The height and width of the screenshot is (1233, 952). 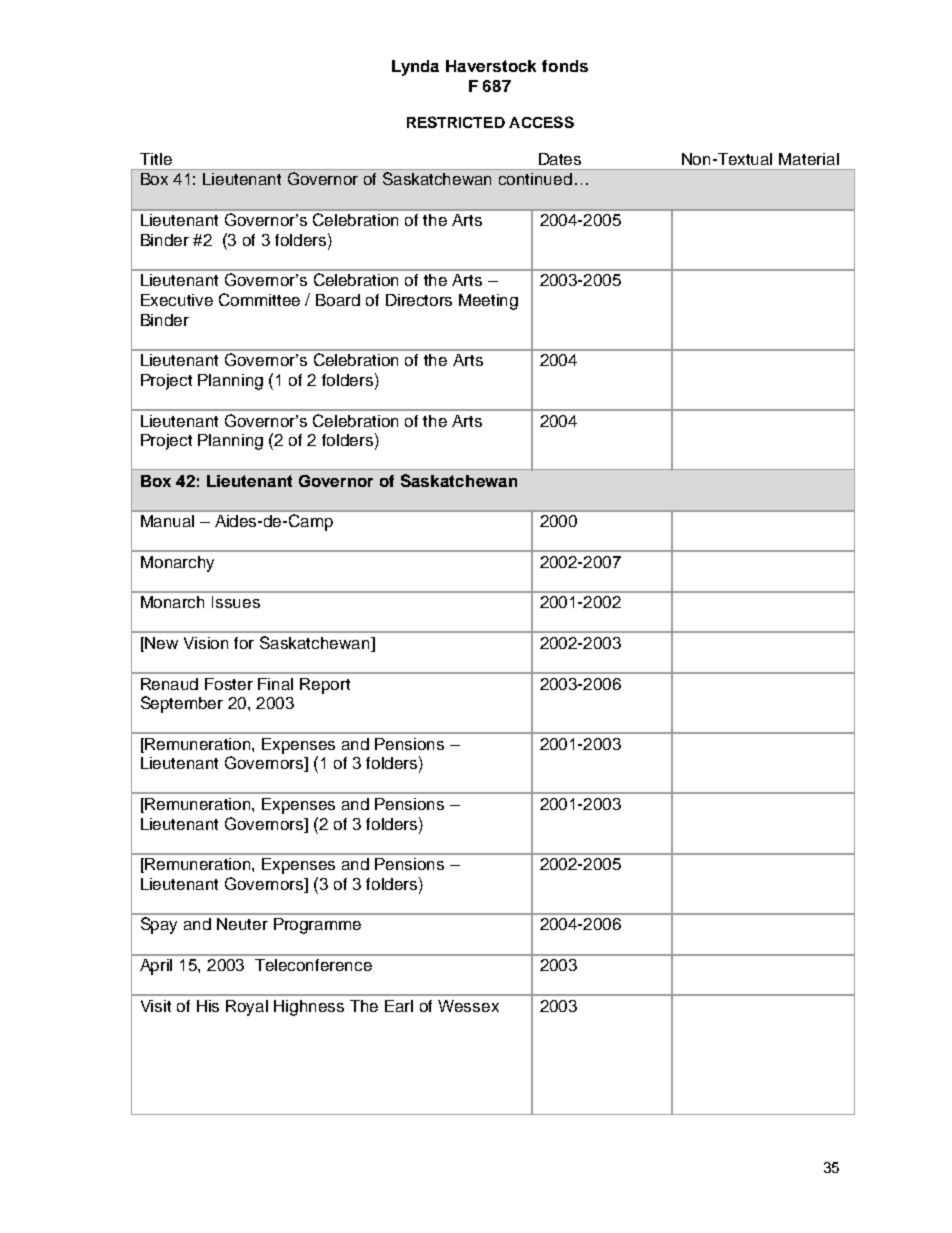 I want to click on Wessex, so click(x=468, y=1006).
